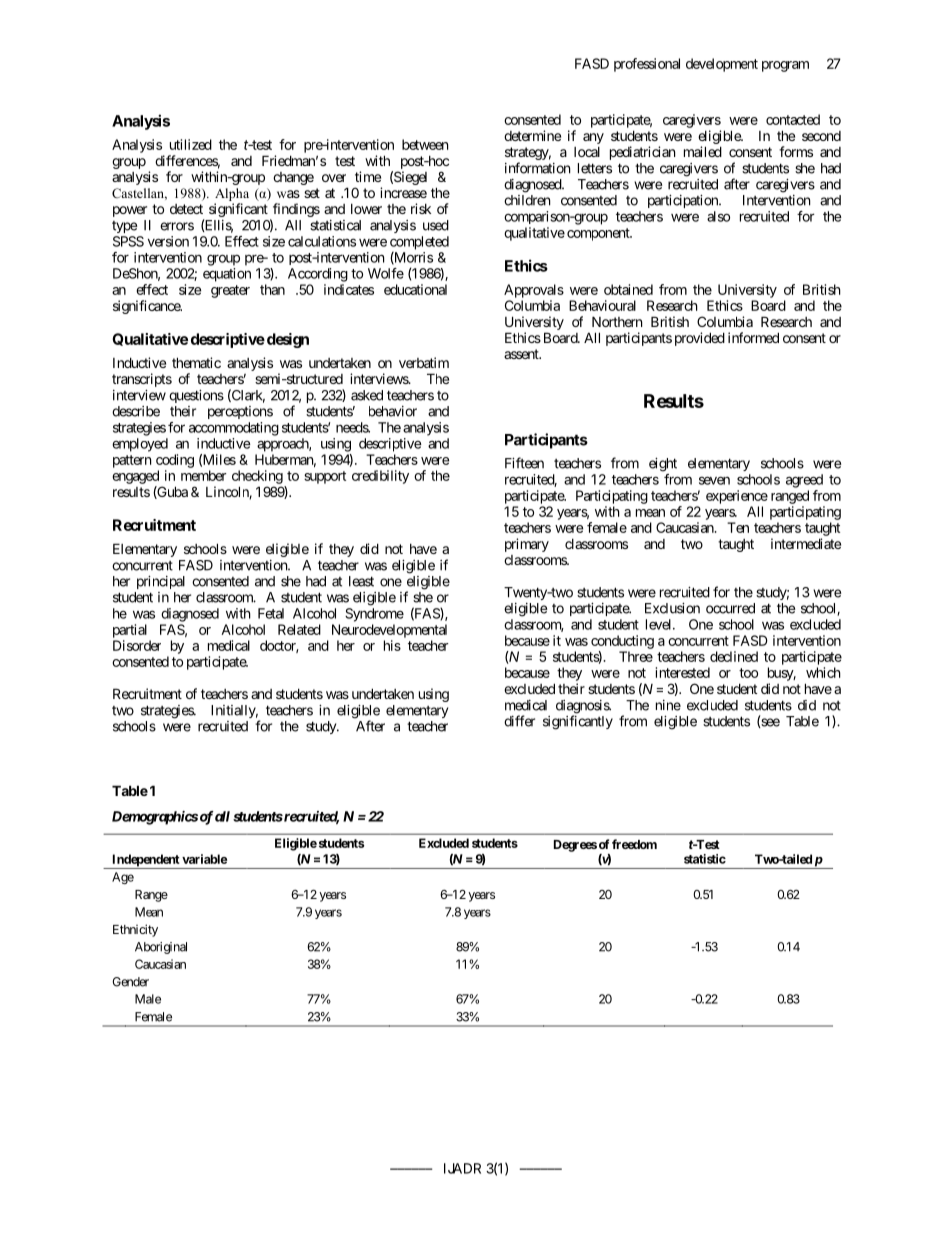 Image resolution: width=952 pixels, height=1233 pixels. I want to click on program, so click(785, 66).
